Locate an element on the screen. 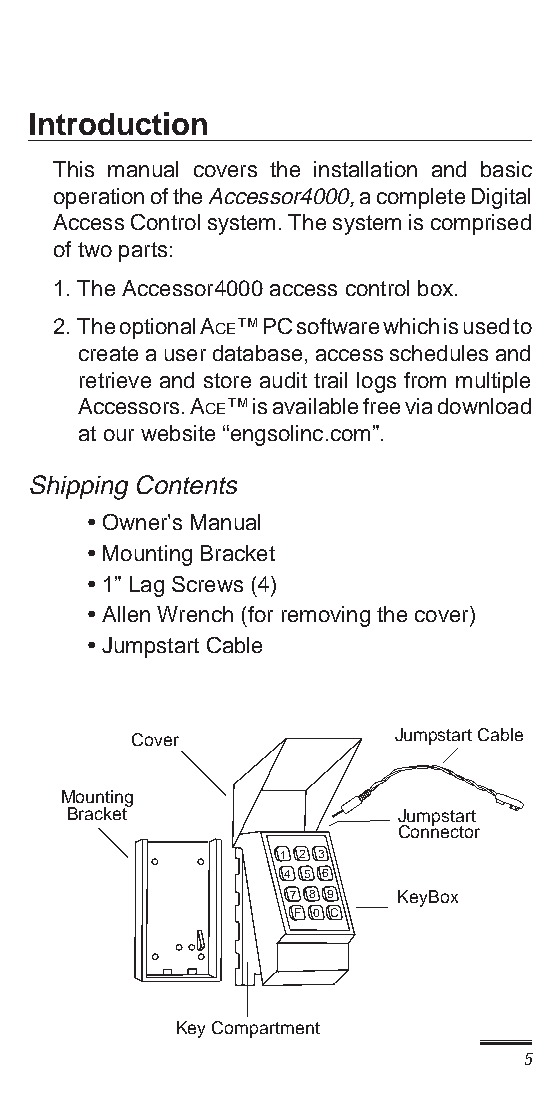 Image resolution: width=560 pixels, height=1120 pixels. optional is located at coordinates (157, 328).
